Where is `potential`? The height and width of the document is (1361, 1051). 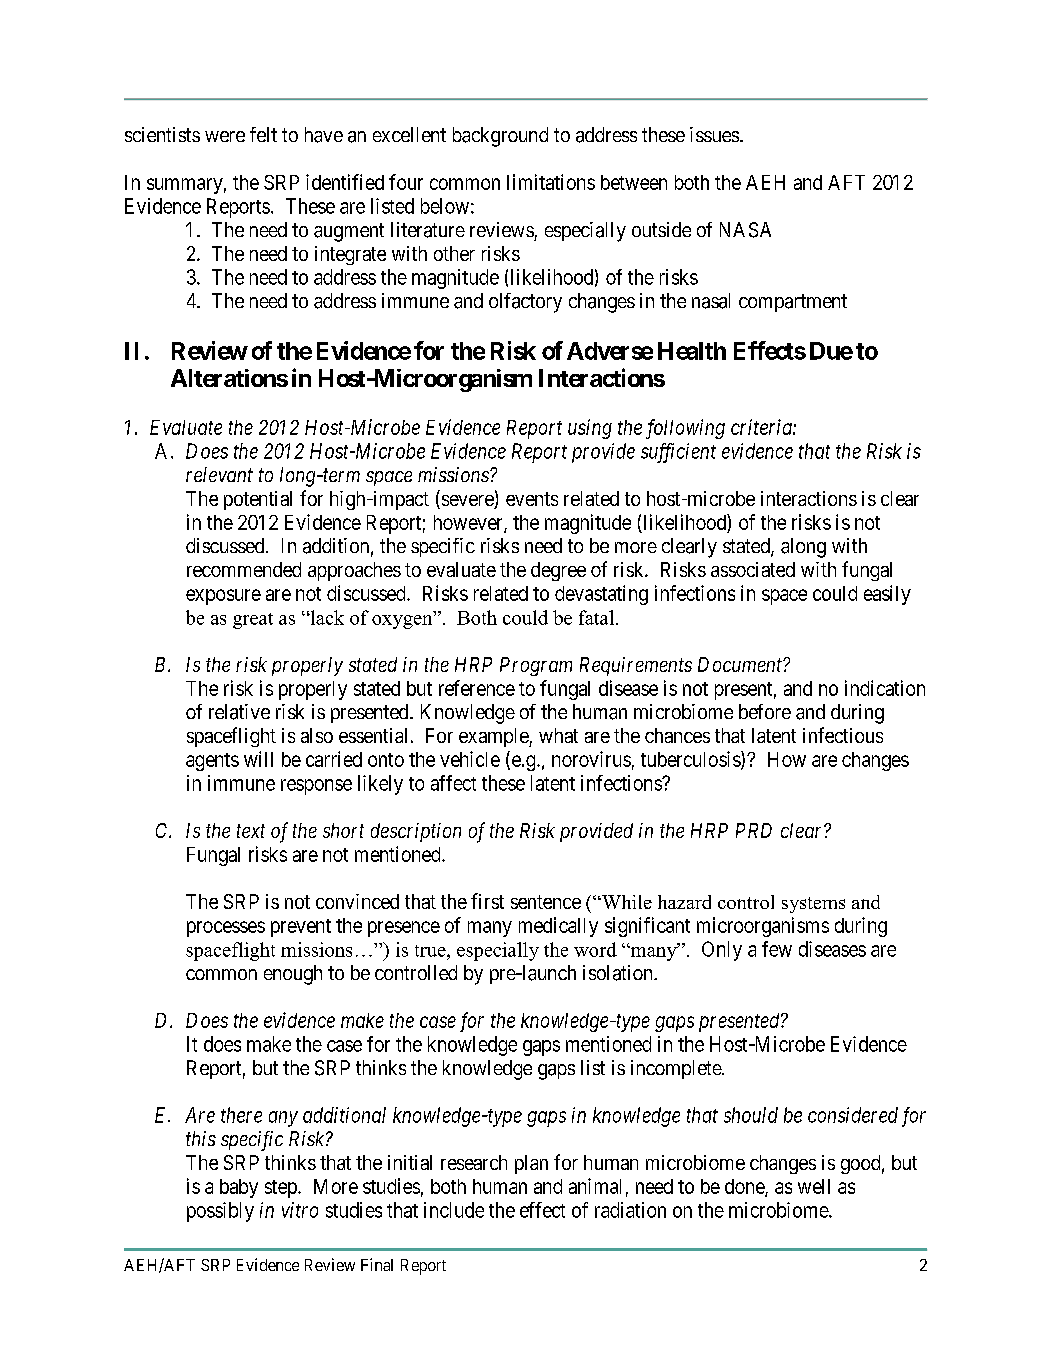
potential is located at coordinates (258, 500).
